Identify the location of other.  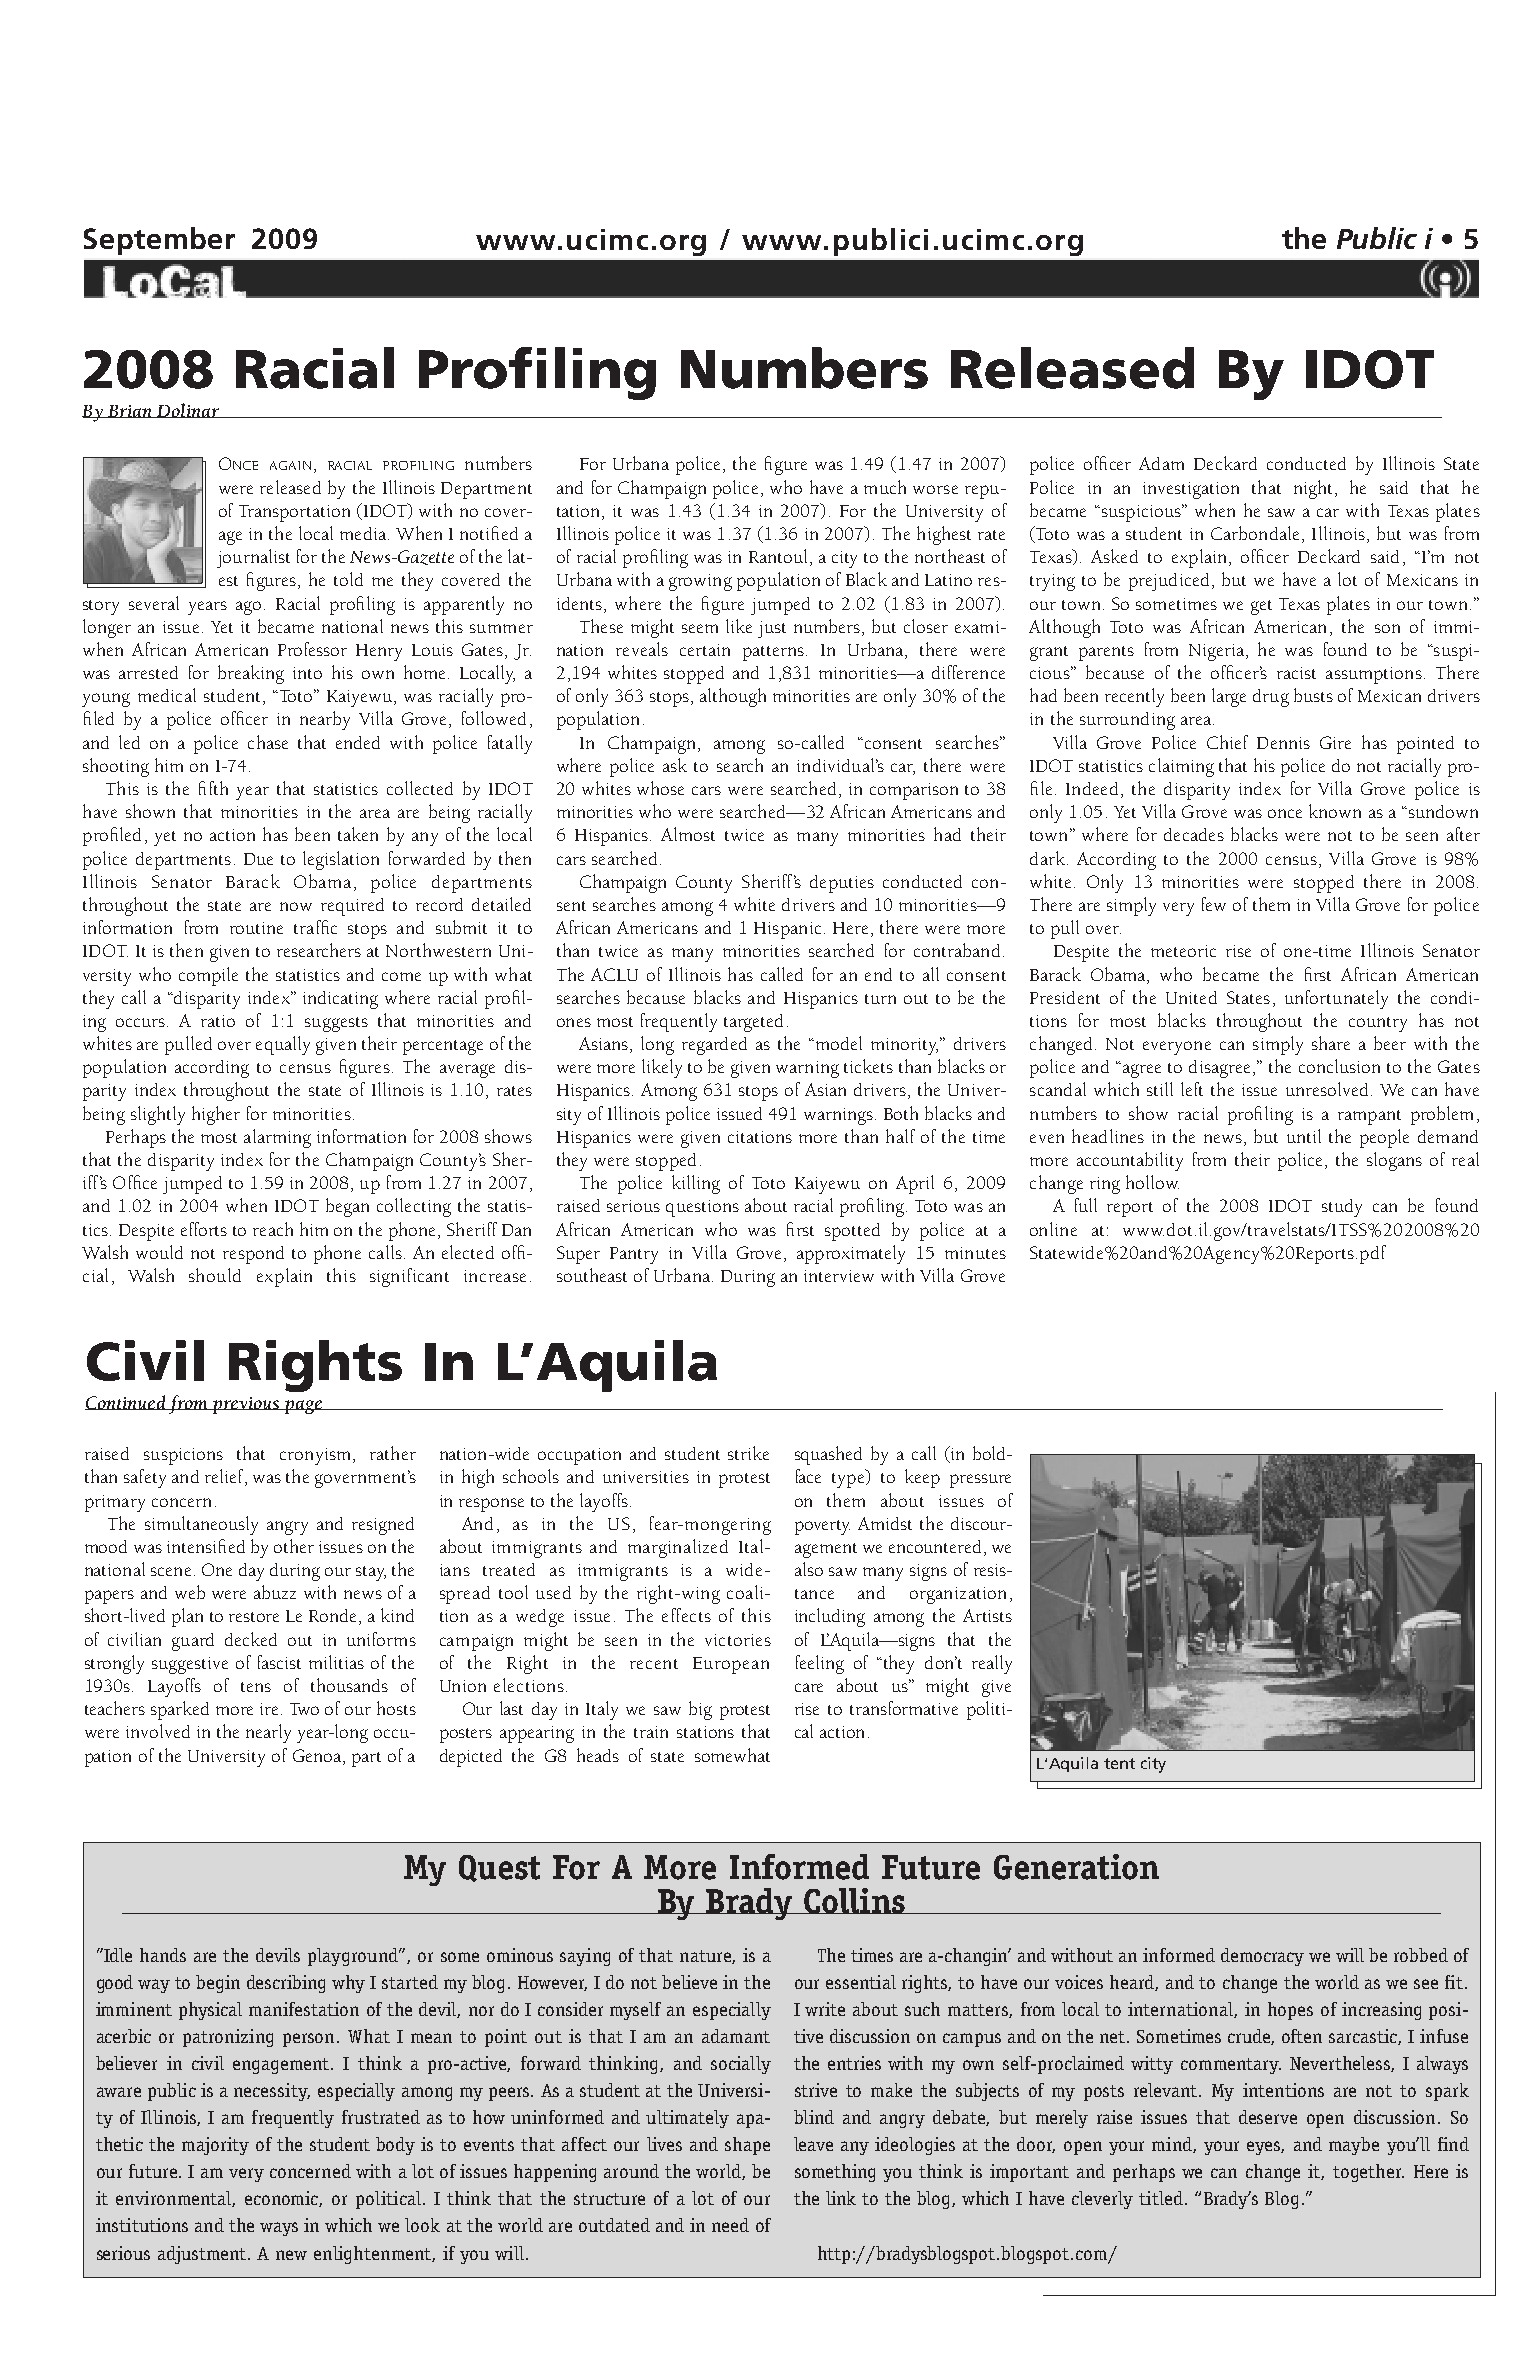
(294, 1546).
